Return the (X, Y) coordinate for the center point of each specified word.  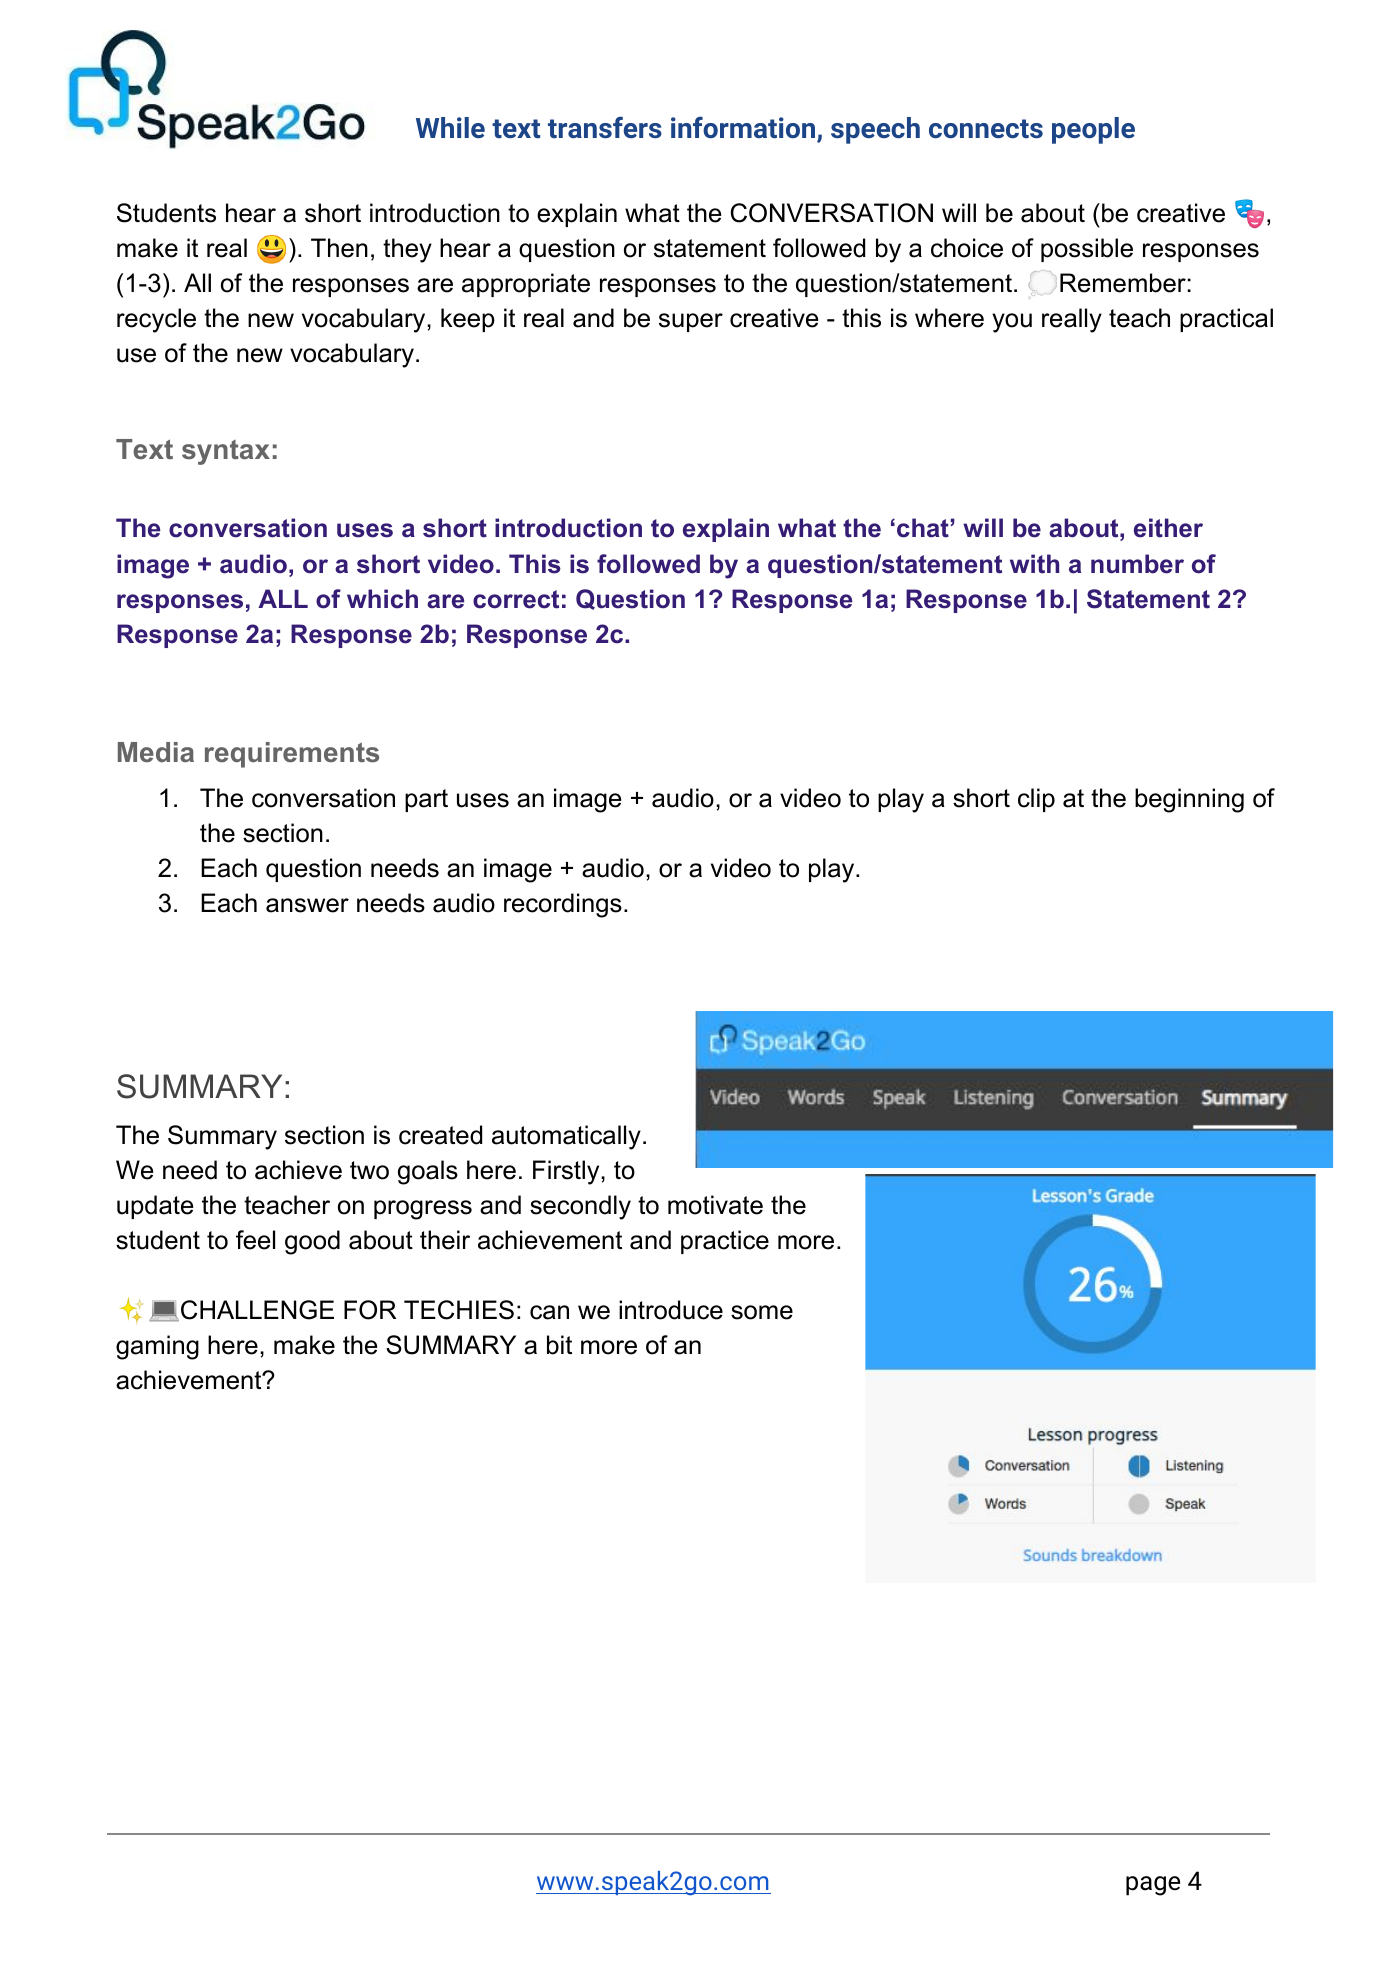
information (743, 127)
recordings (563, 905)
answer (307, 905)
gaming (157, 1347)
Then (339, 248)
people (1093, 130)
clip (1036, 800)
